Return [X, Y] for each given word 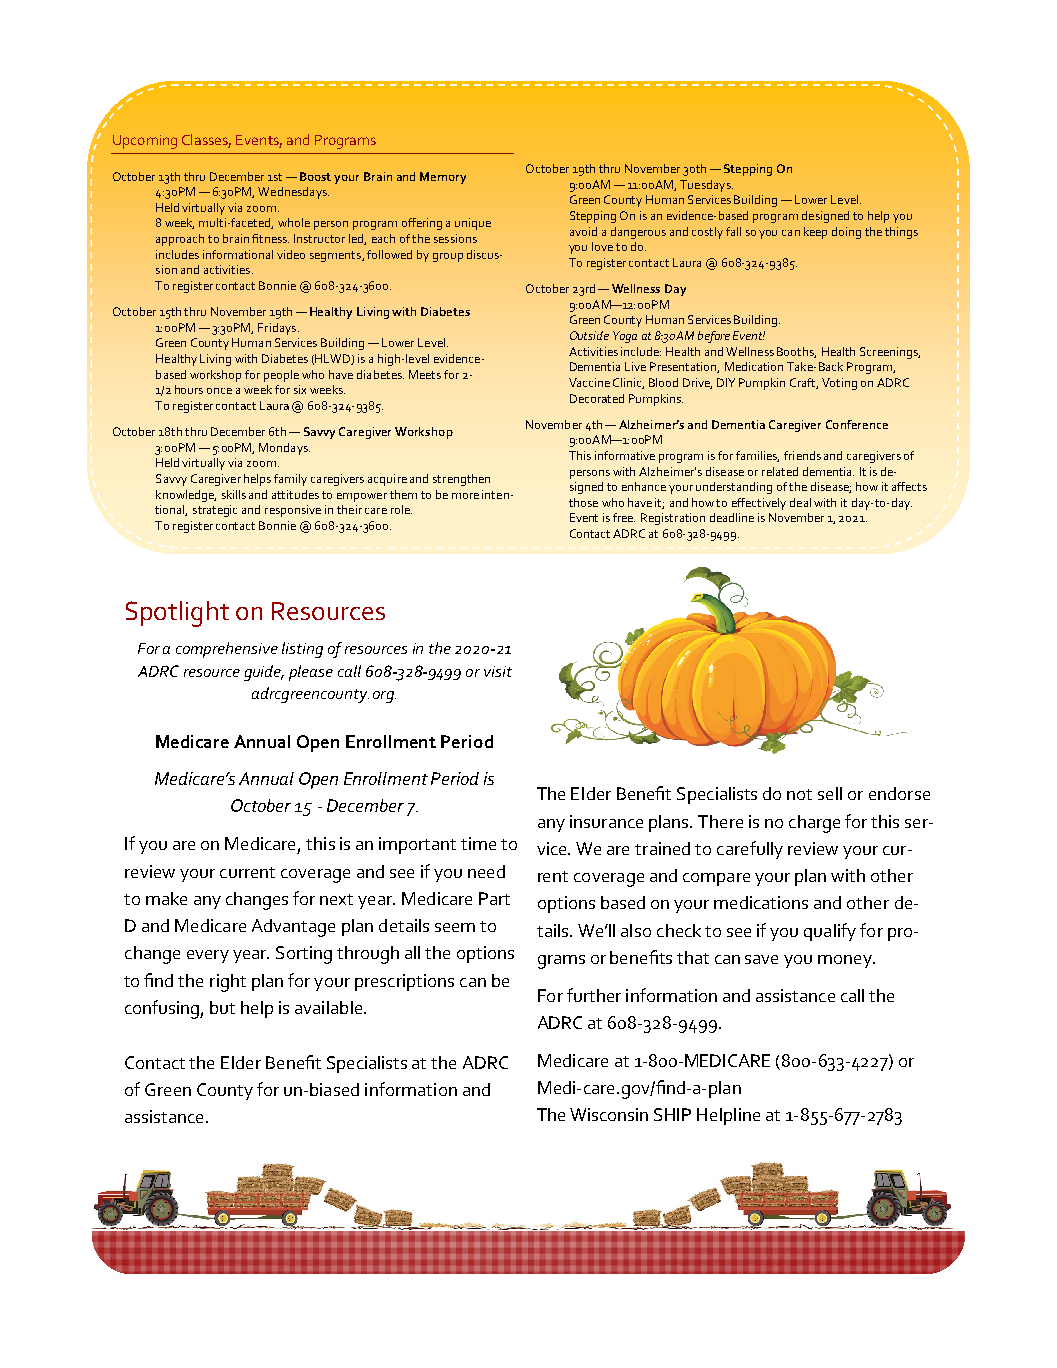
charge [814, 824]
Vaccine [589, 382]
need [486, 871]
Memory [443, 178]
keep [815, 233]
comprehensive [227, 650]
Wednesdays [293, 193]
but [222, 1007]
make [166, 898]
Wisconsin [609, 1114]
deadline [732, 517]
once [219, 391]
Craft [804, 383]
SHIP [672, 1114]
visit [498, 671]
